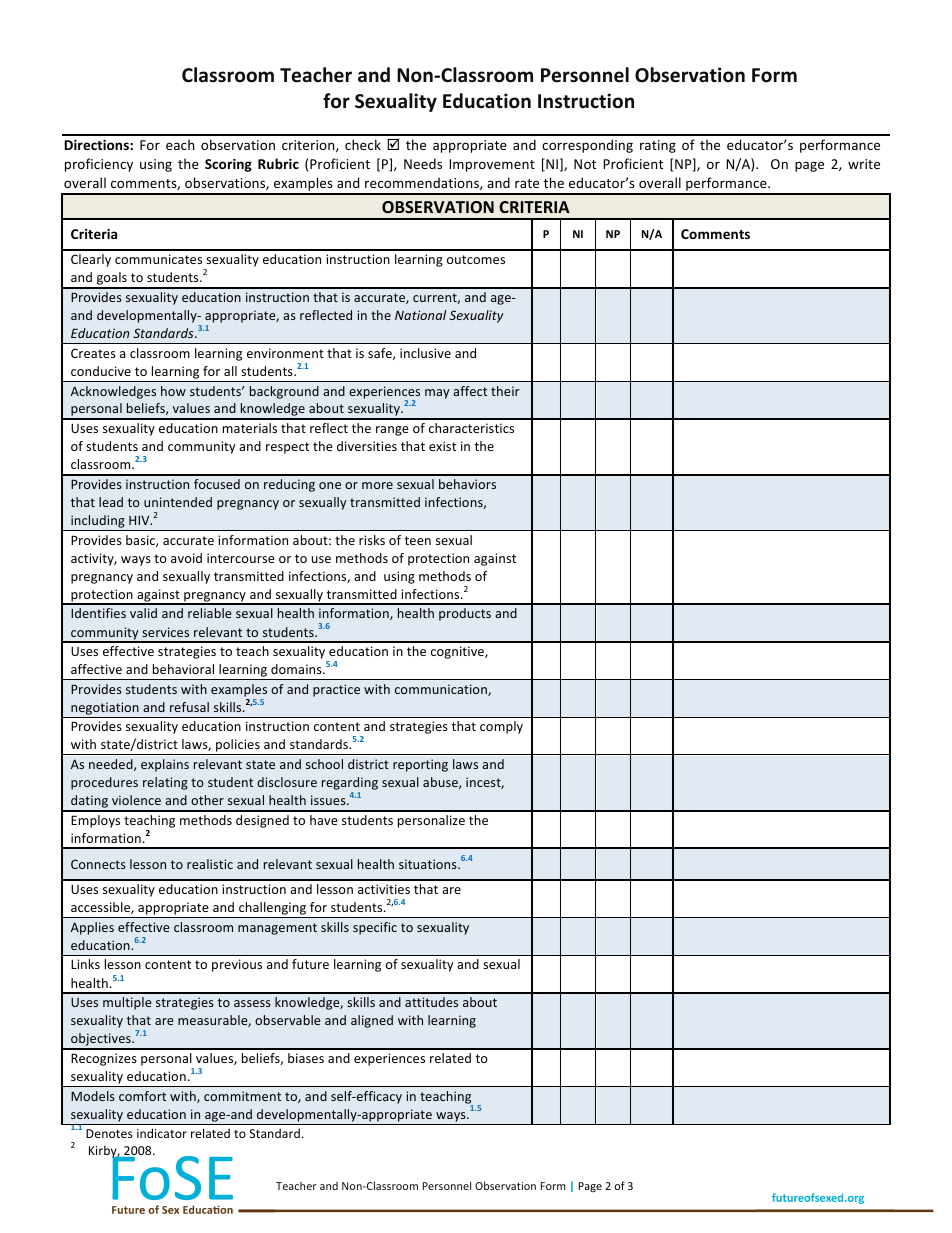 The width and height of the screenshot is (952, 1233). Describe the element at coordinates (309, 146) in the screenshot. I see `criterion` at that location.
